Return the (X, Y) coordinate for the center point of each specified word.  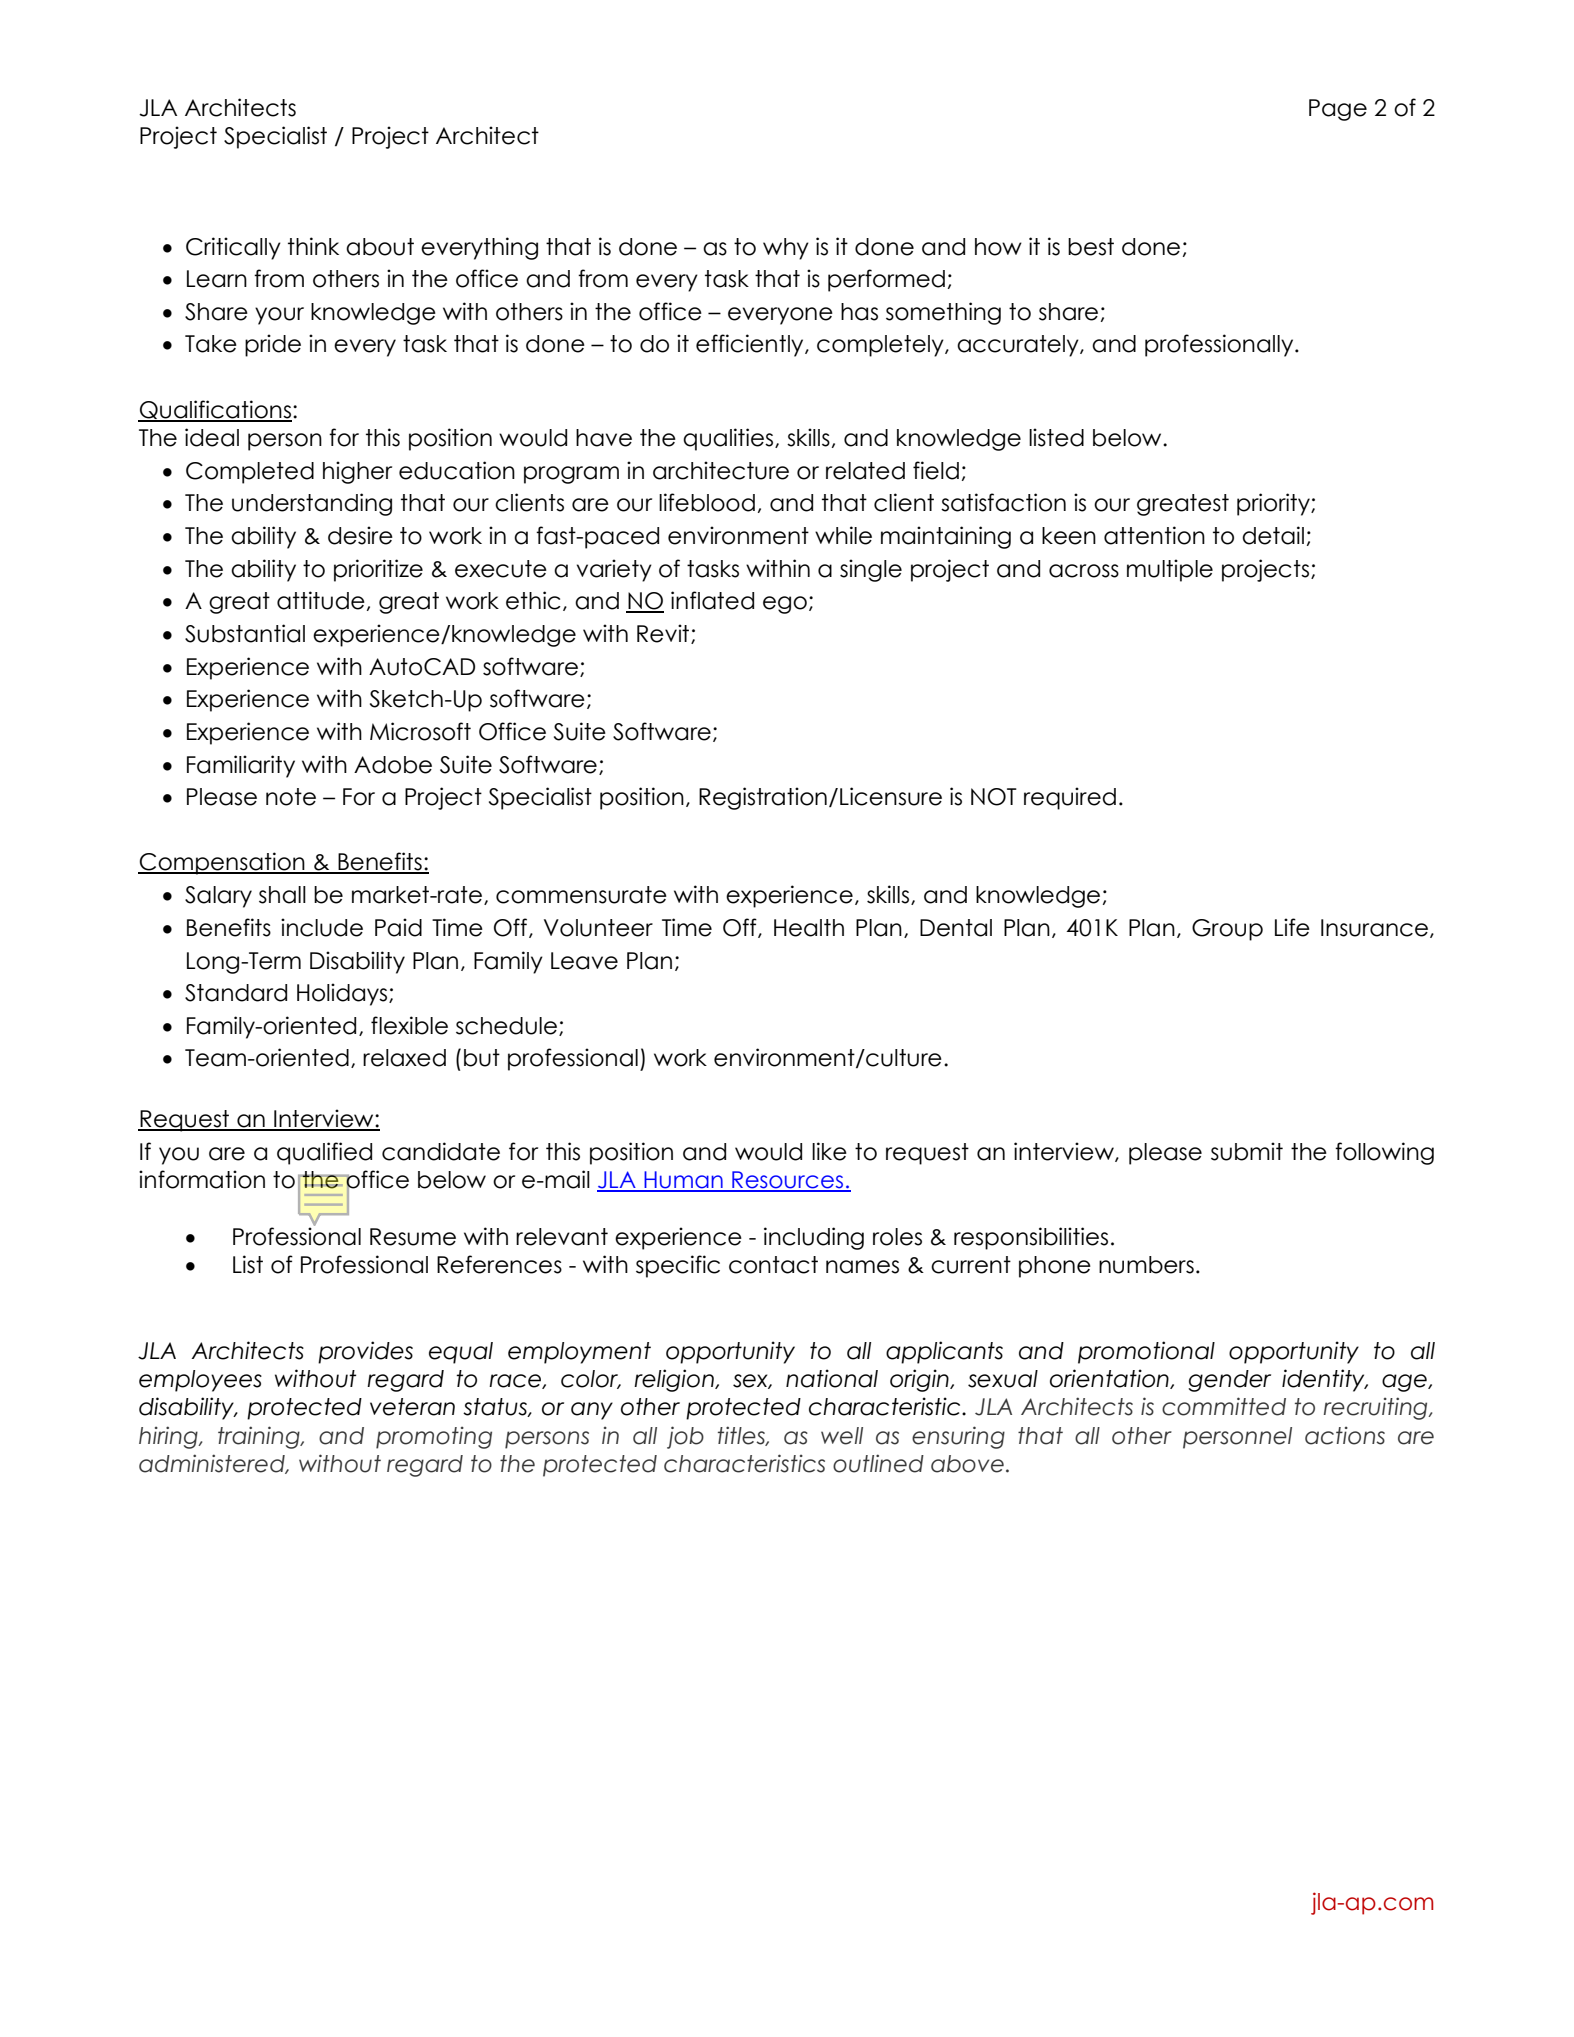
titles (742, 1436)
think (313, 246)
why (786, 249)
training (260, 1437)
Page (1338, 110)
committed (1224, 1406)
